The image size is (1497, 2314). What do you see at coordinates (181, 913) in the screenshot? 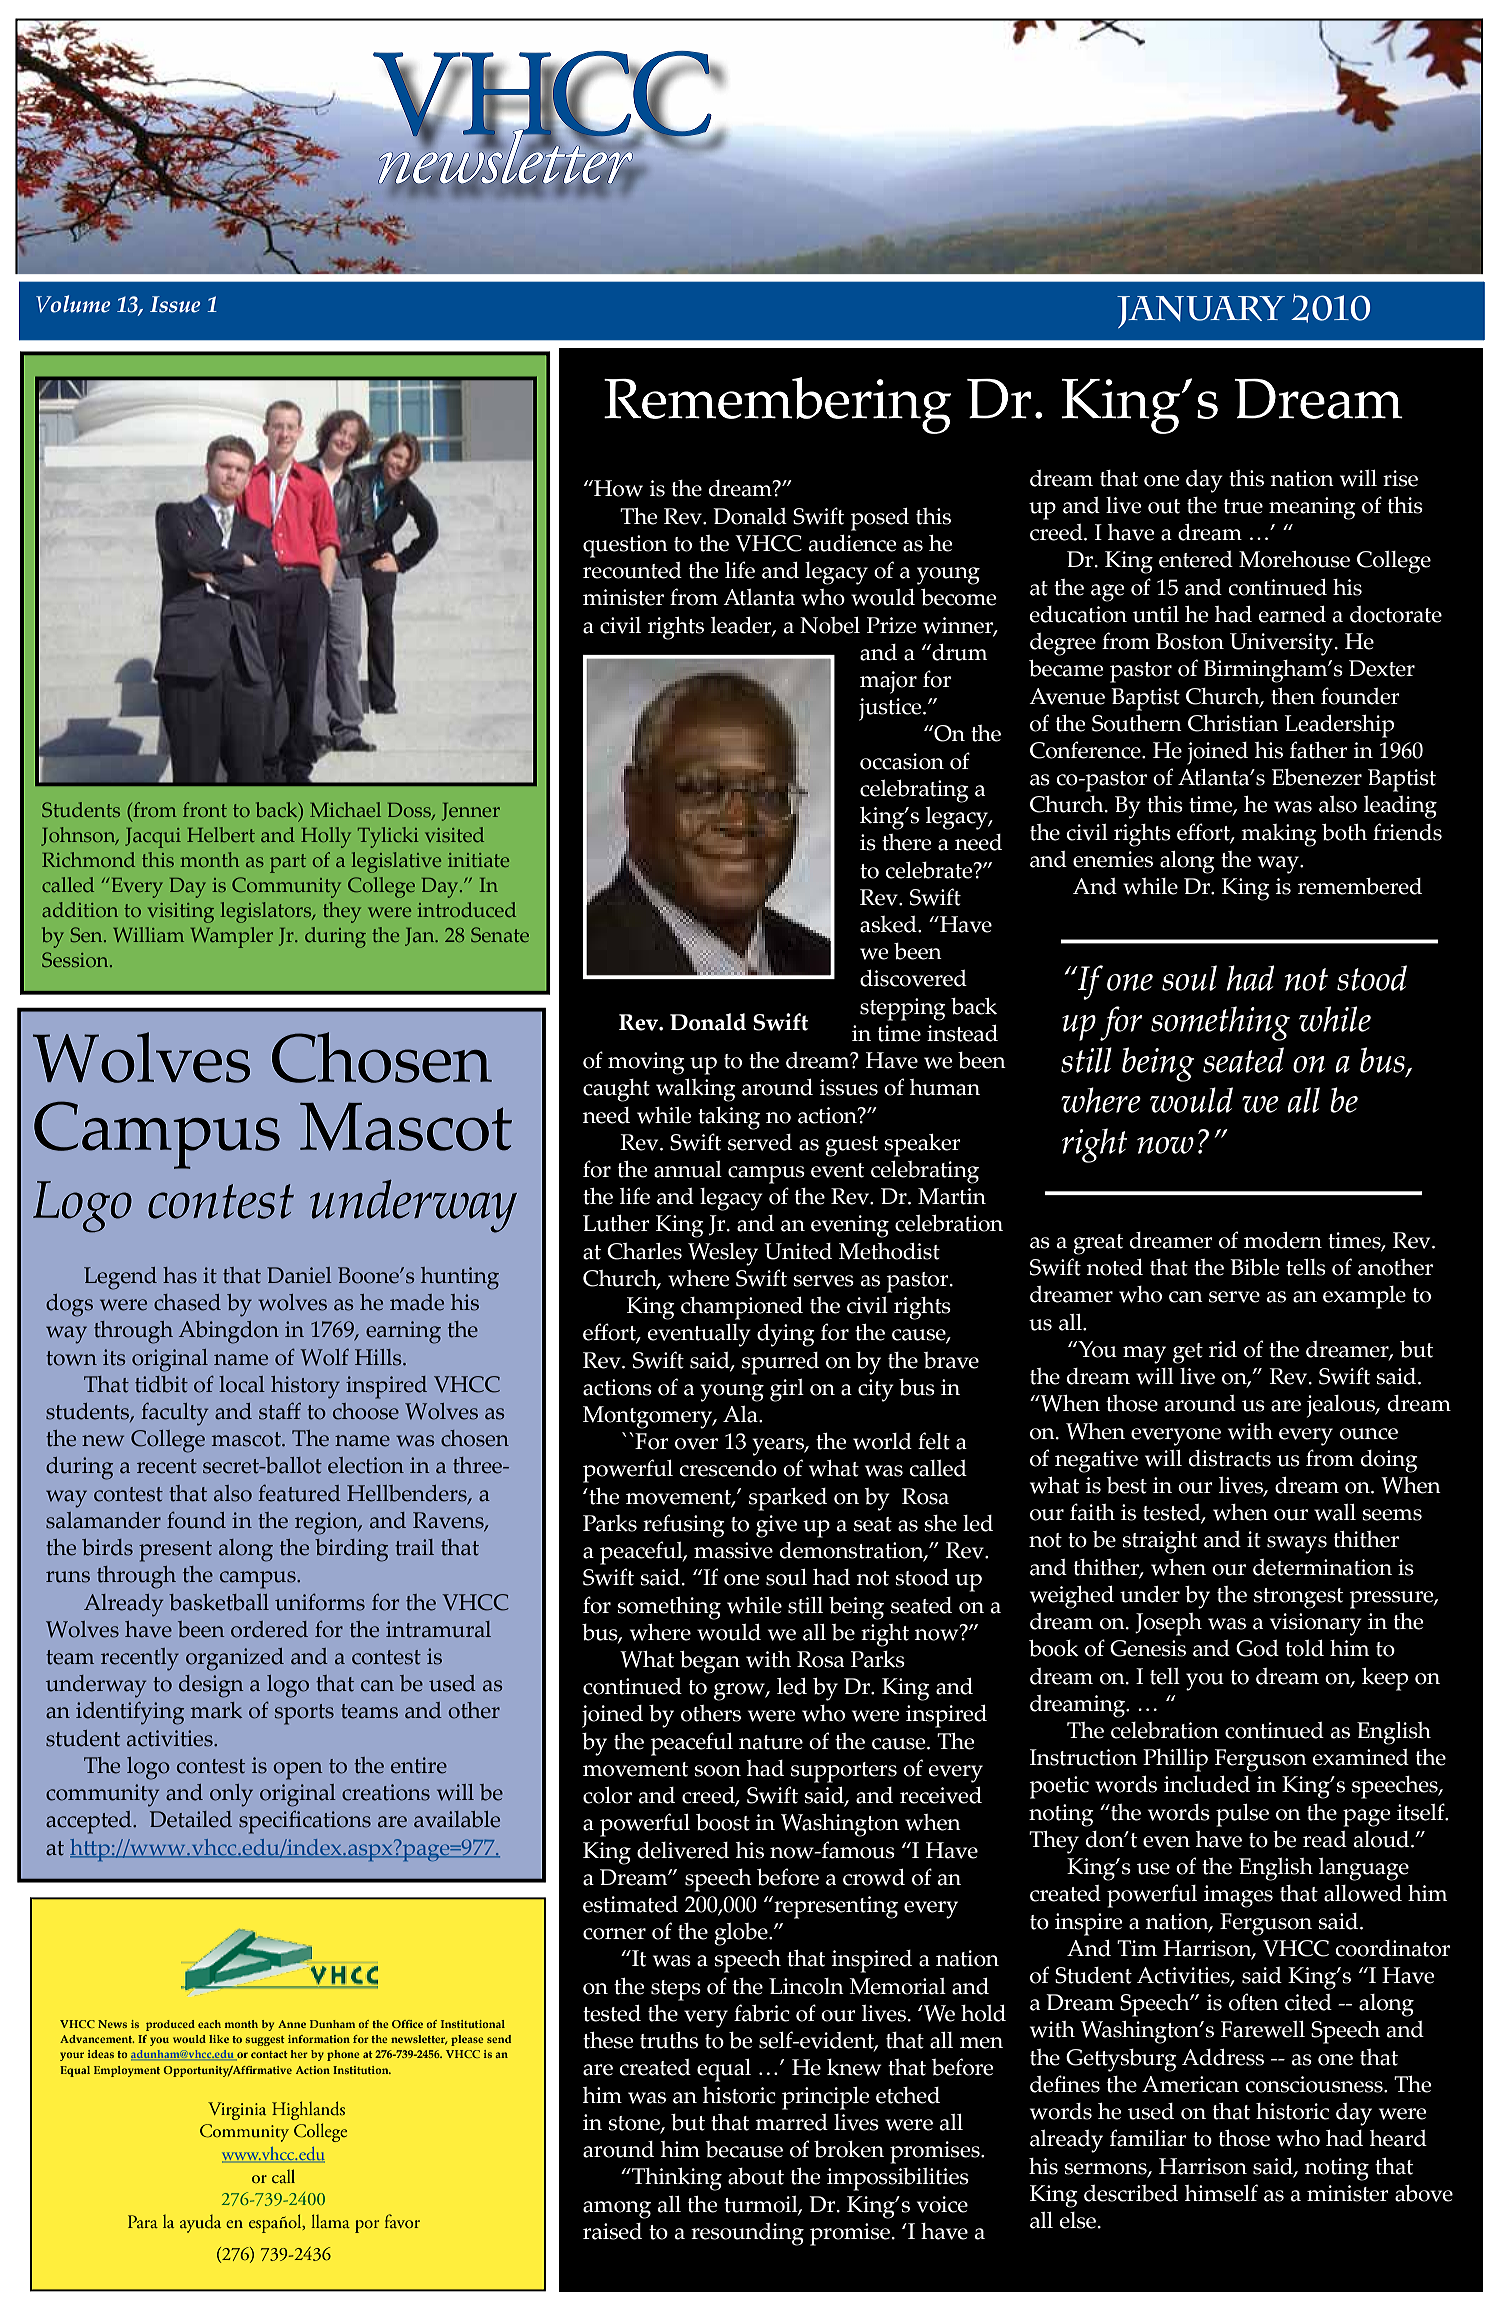
I see `visiting` at bounding box center [181, 913].
